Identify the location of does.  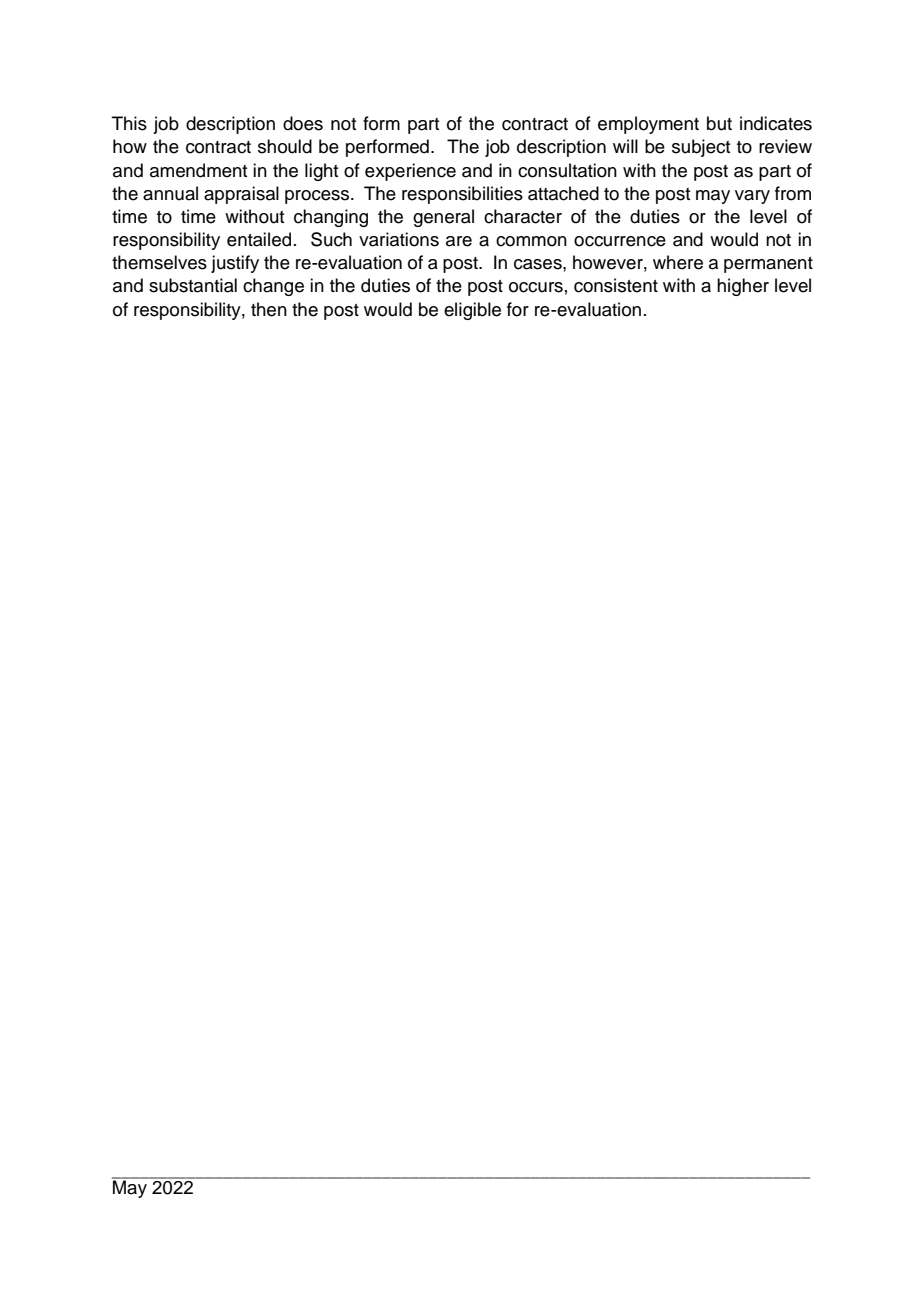
(303, 123).
